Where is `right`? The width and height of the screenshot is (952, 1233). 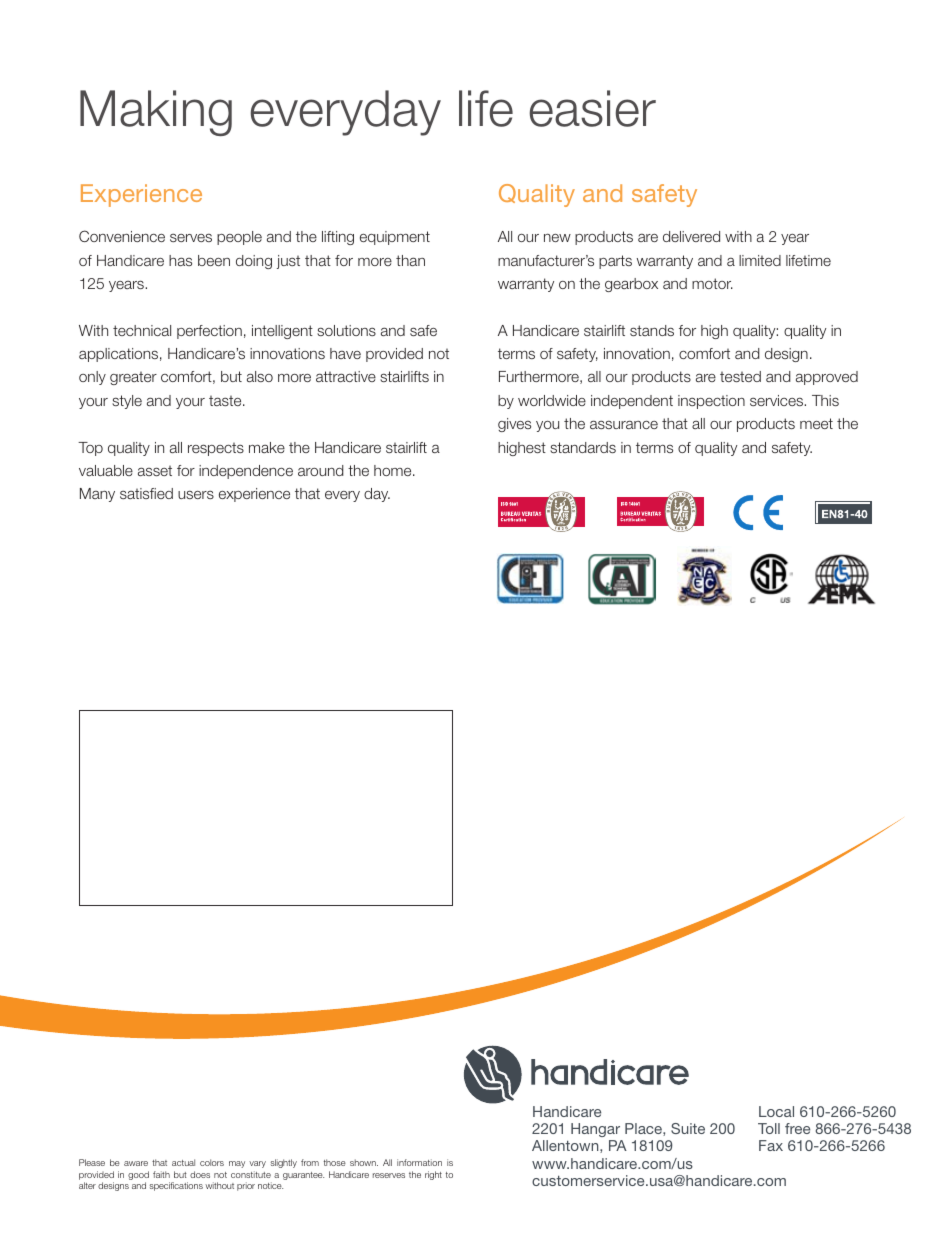 right is located at coordinates (433, 1175).
